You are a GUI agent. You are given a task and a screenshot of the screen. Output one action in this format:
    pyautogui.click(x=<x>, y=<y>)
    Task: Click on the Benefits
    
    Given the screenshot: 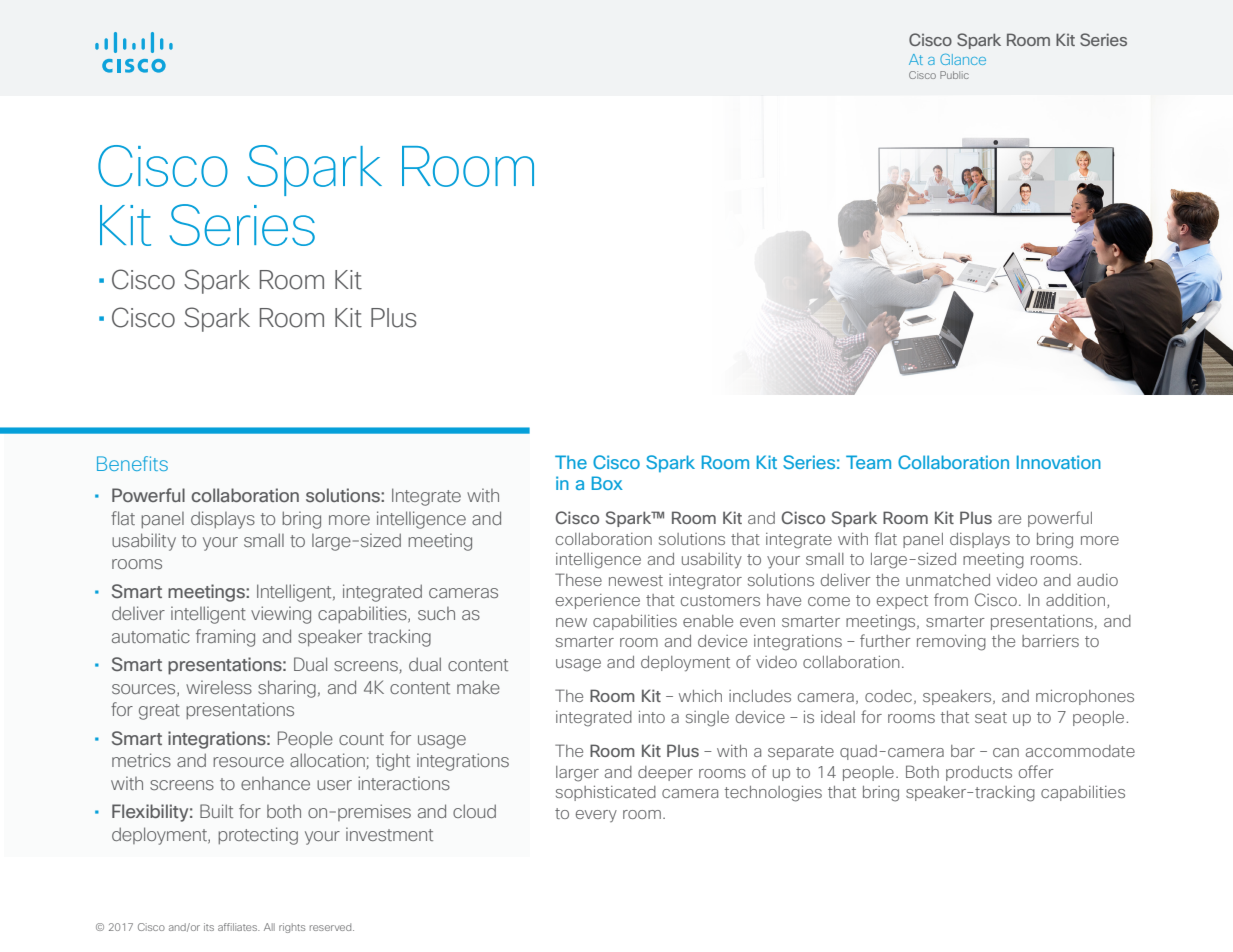 What is the action you would take?
    pyautogui.click(x=132, y=463)
